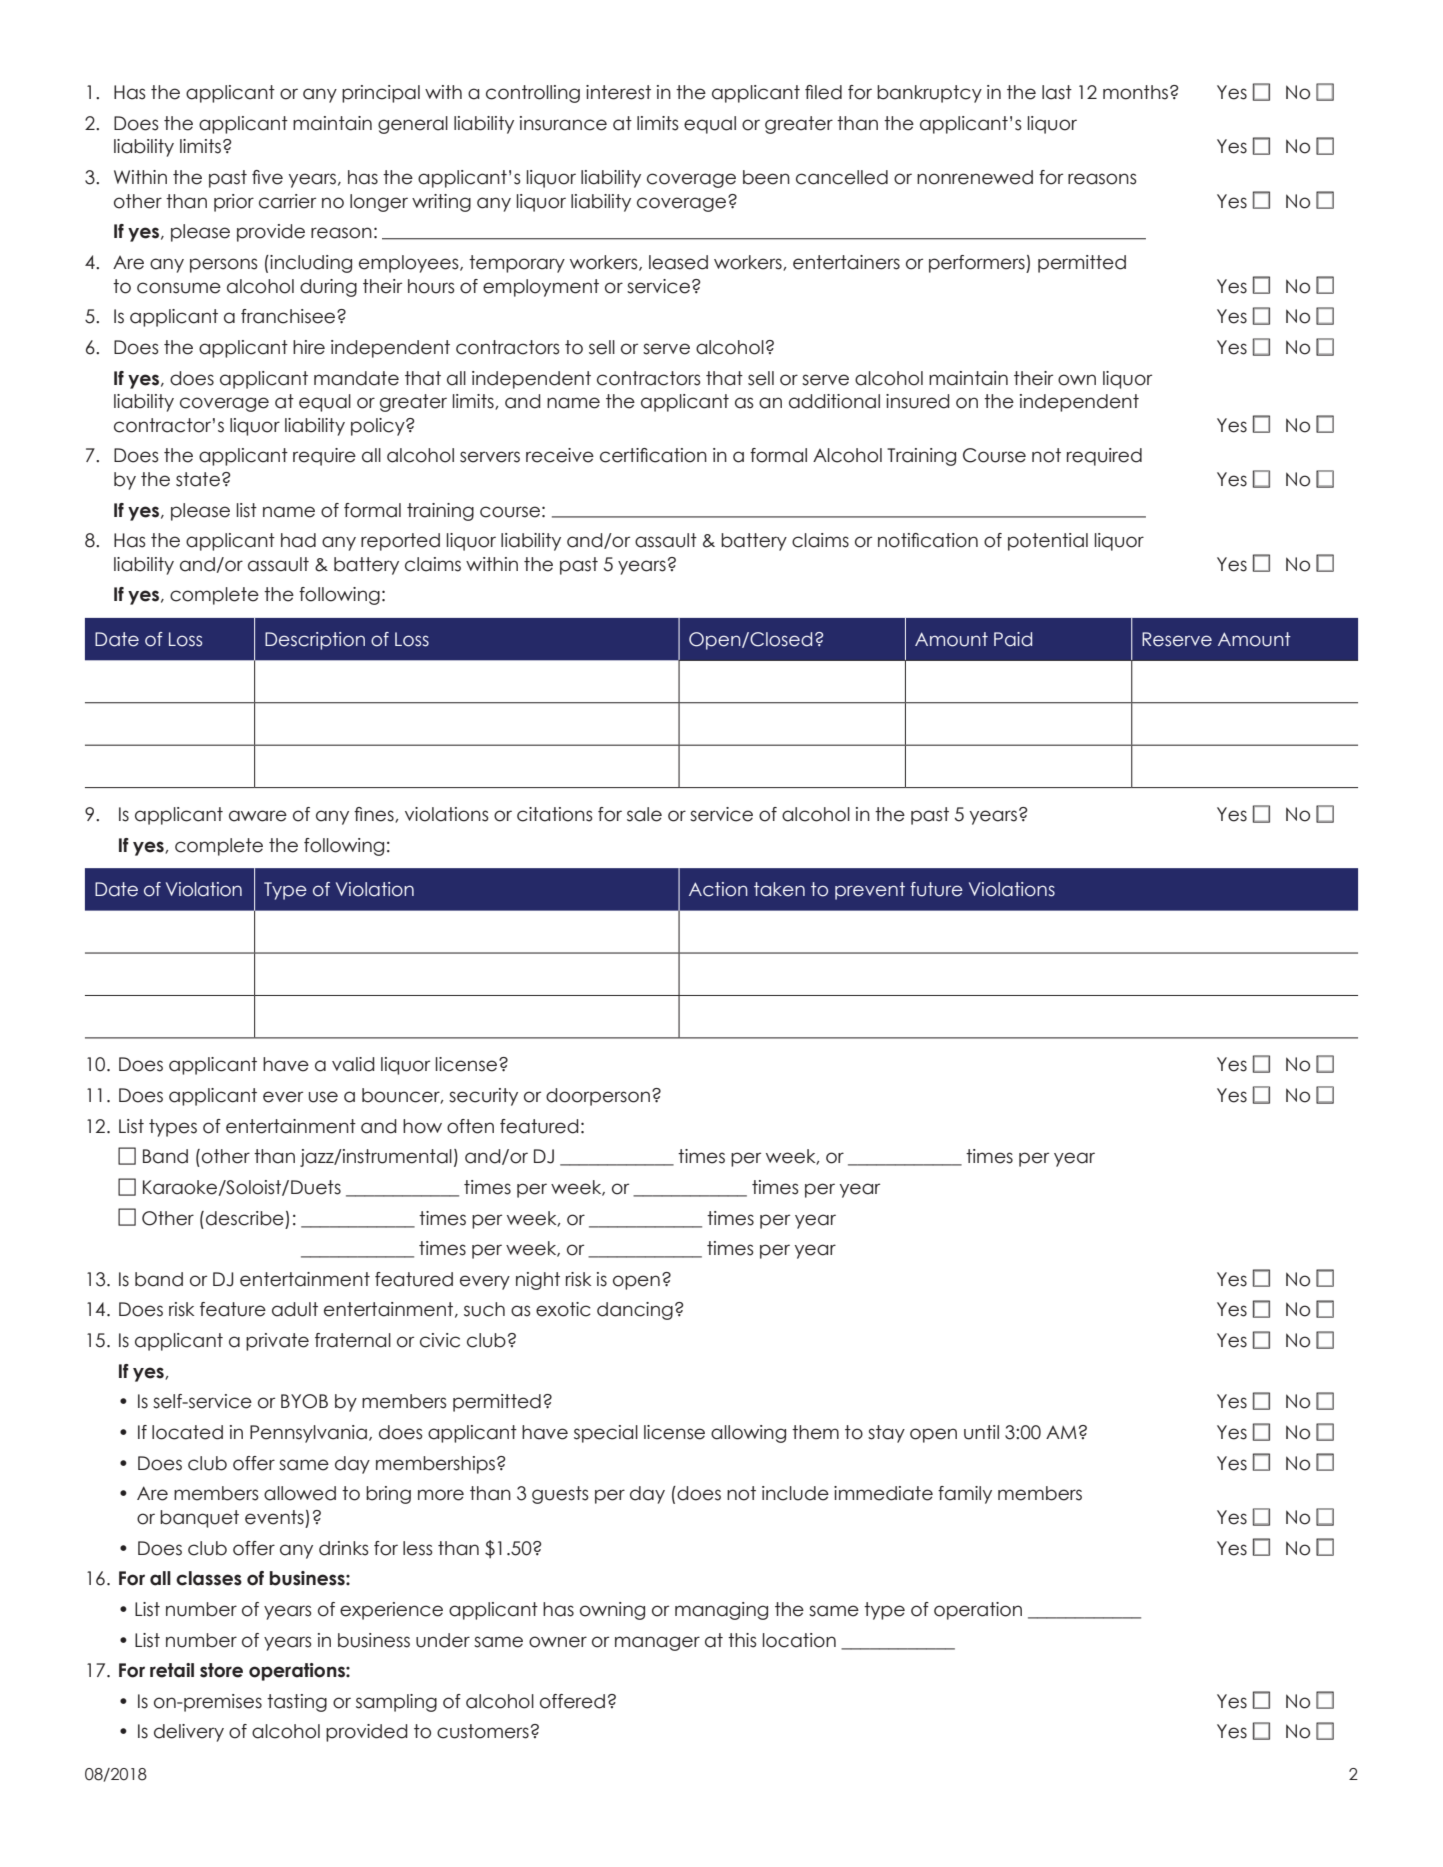 This screenshot has width=1443, height=1867. Describe the element at coordinates (245, 1218) in the screenshot. I see `describe` at that location.
